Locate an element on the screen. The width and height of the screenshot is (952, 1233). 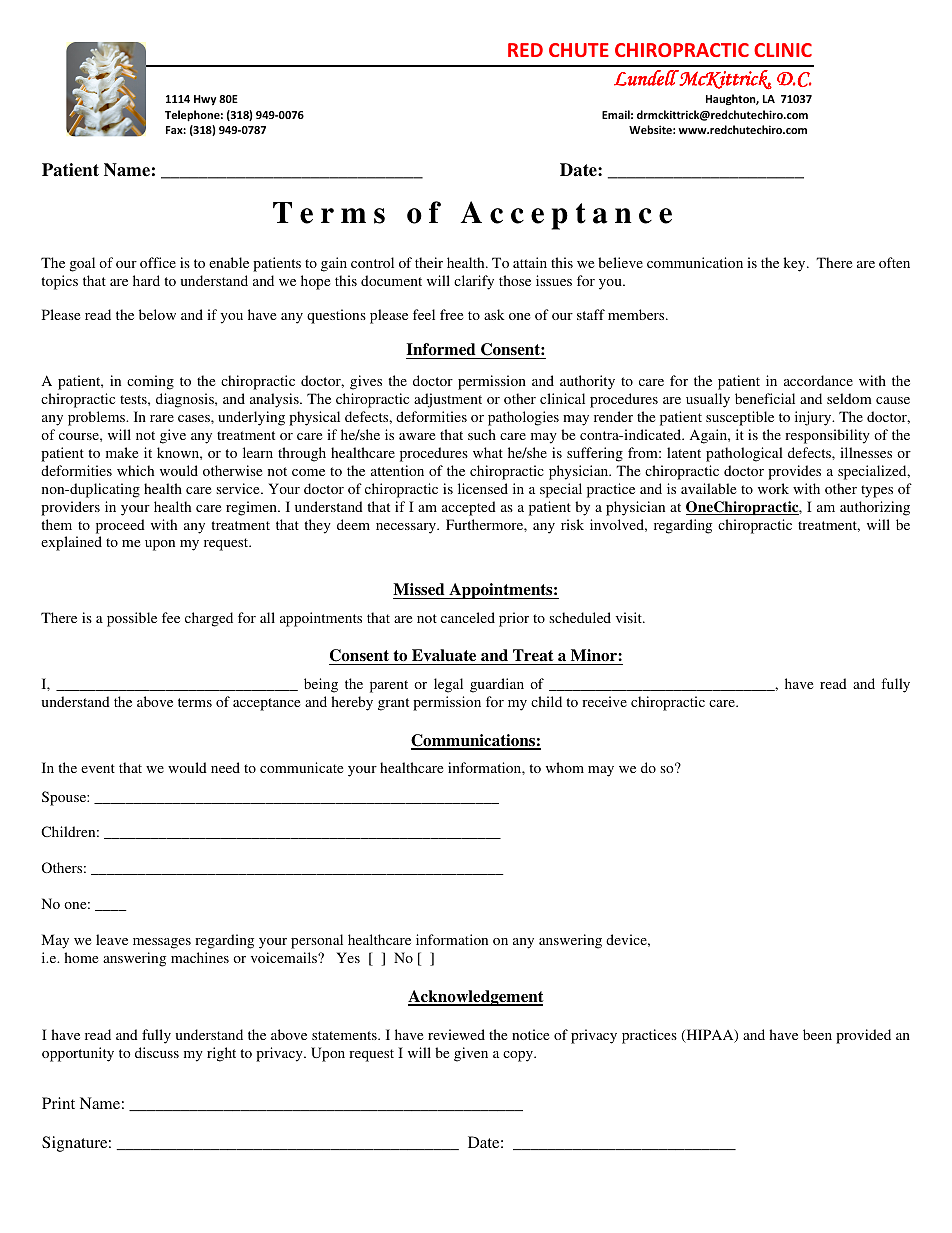
receive is located at coordinates (604, 701).
